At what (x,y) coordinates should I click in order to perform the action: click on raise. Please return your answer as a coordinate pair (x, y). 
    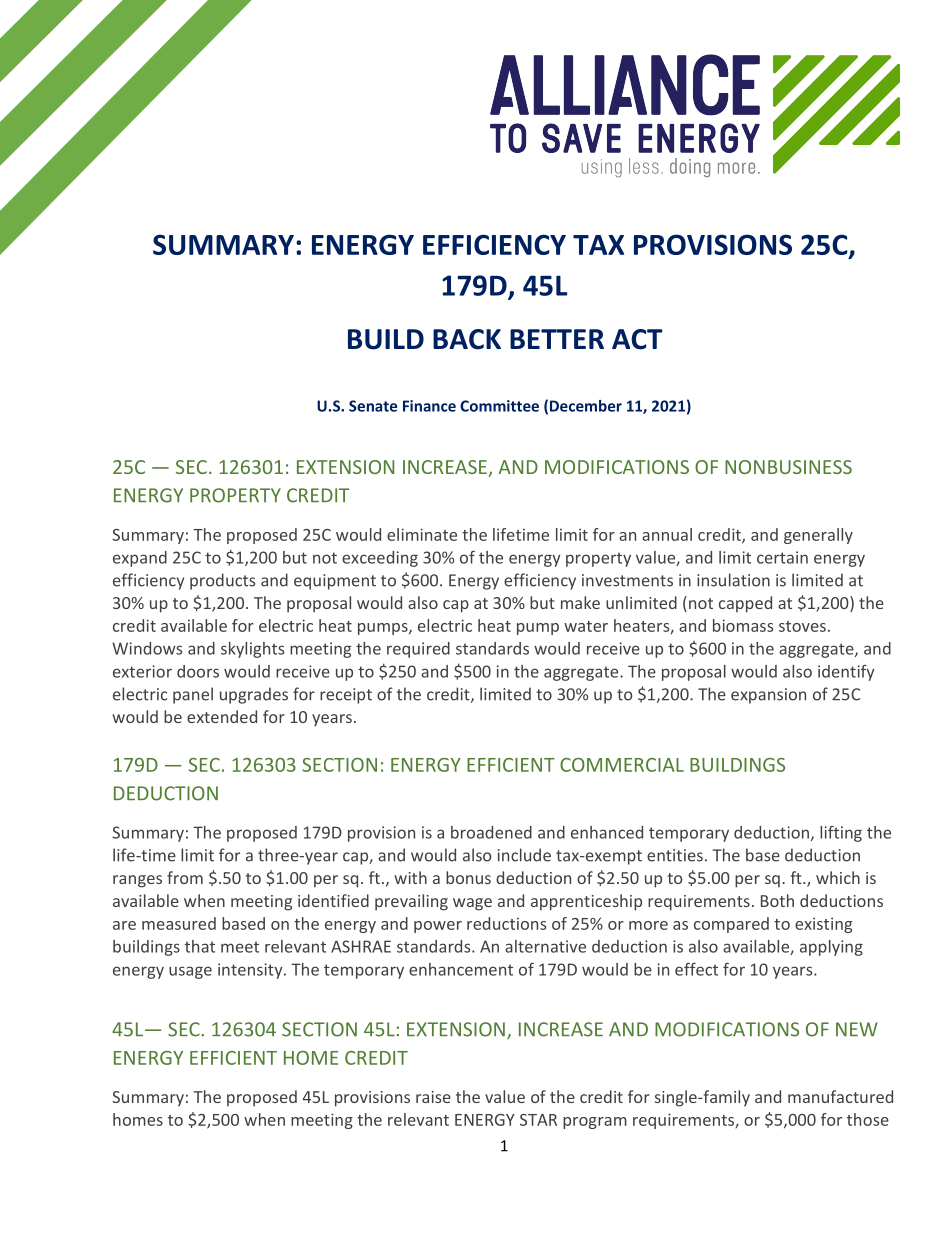
    Looking at the image, I should click on (433, 1097).
